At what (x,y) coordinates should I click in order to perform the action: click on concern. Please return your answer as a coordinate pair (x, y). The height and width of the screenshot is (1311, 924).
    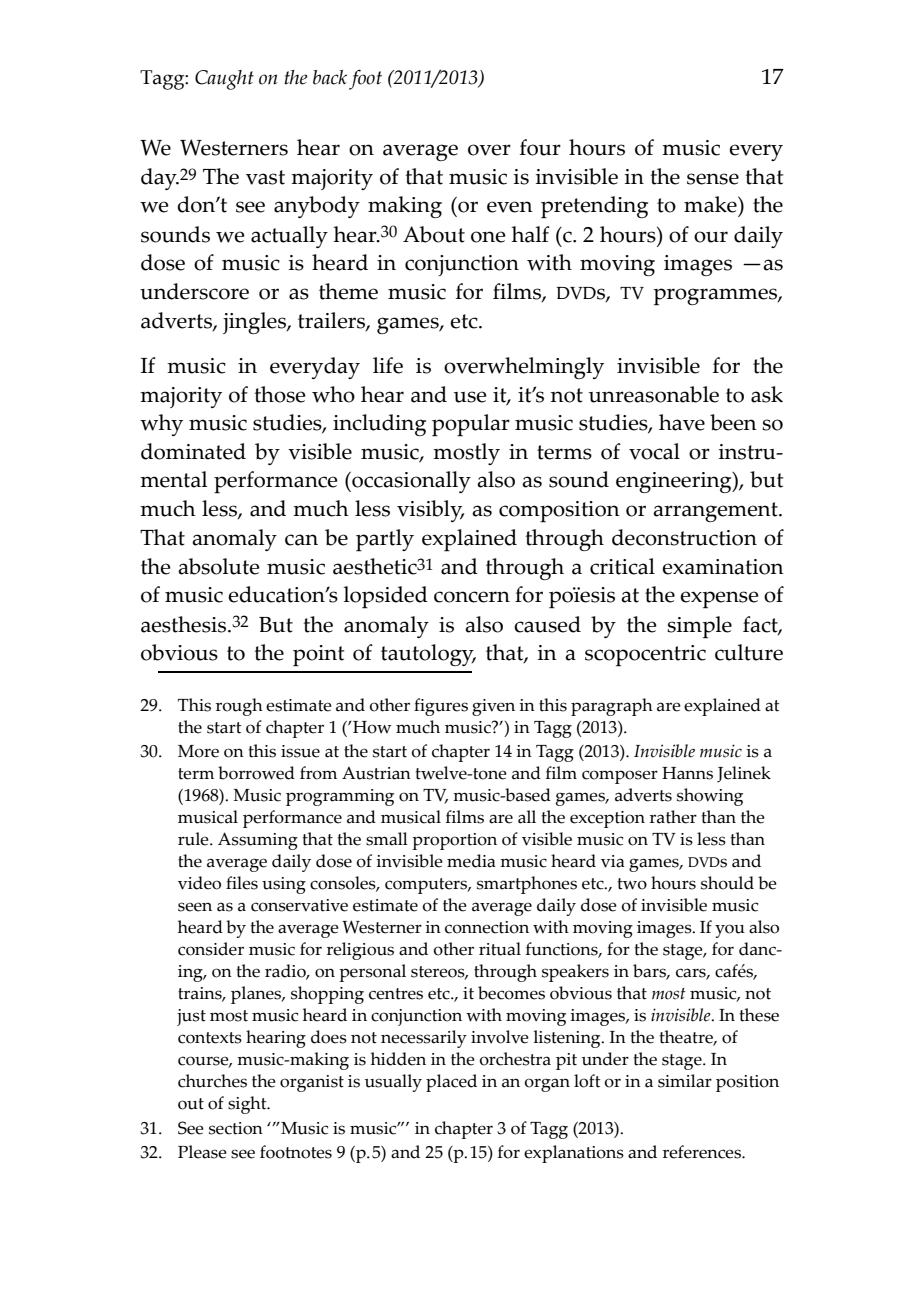
    Looking at the image, I should click on (472, 597).
